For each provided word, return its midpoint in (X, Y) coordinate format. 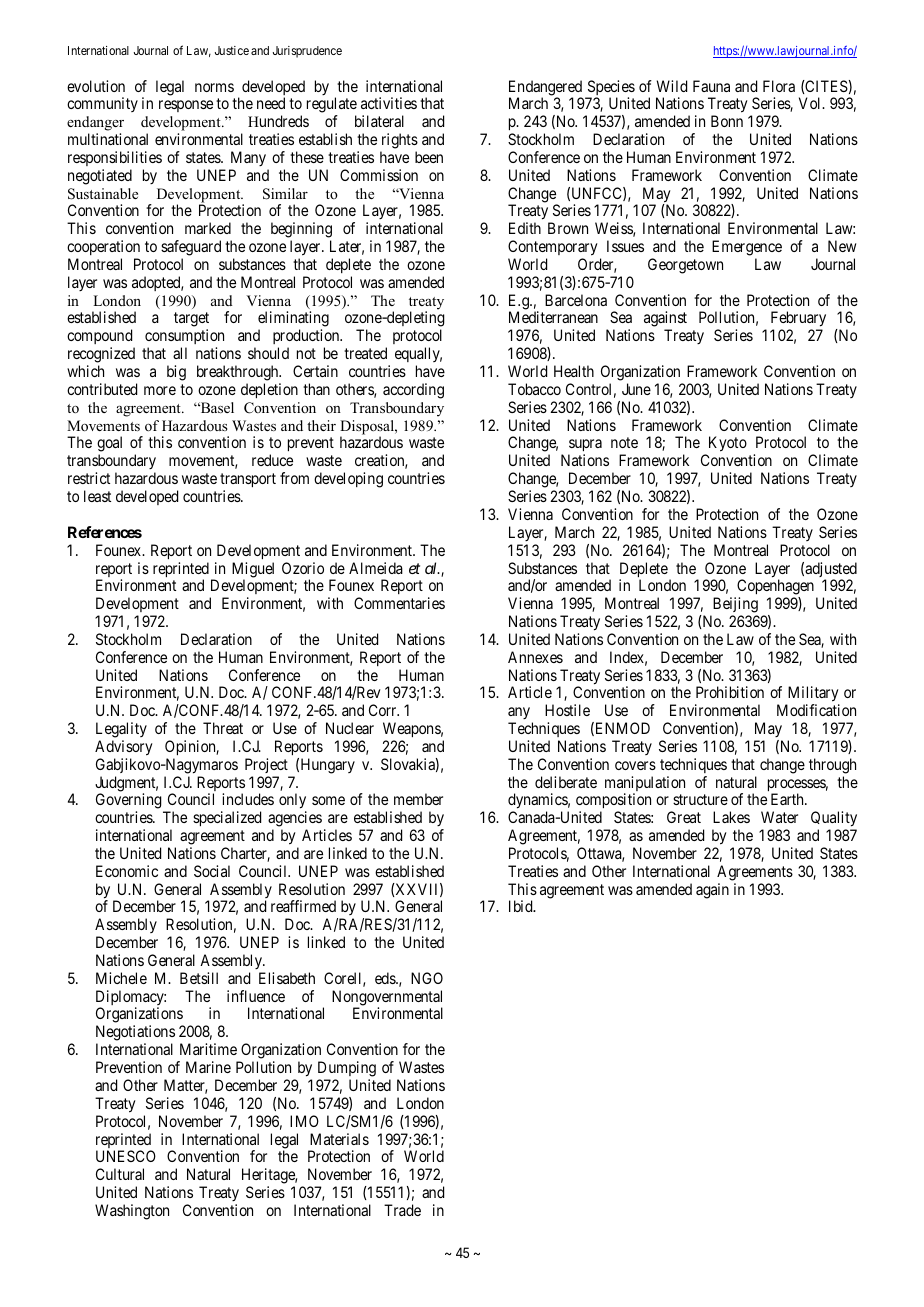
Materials (339, 1139)
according (413, 391)
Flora (779, 86)
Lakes (731, 817)
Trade (402, 1210)
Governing (130, 802)
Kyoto (726, 445)
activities (389, 103)
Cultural (120, 1174)
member (418, 799)
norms (214, 87)
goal (109, 445)
